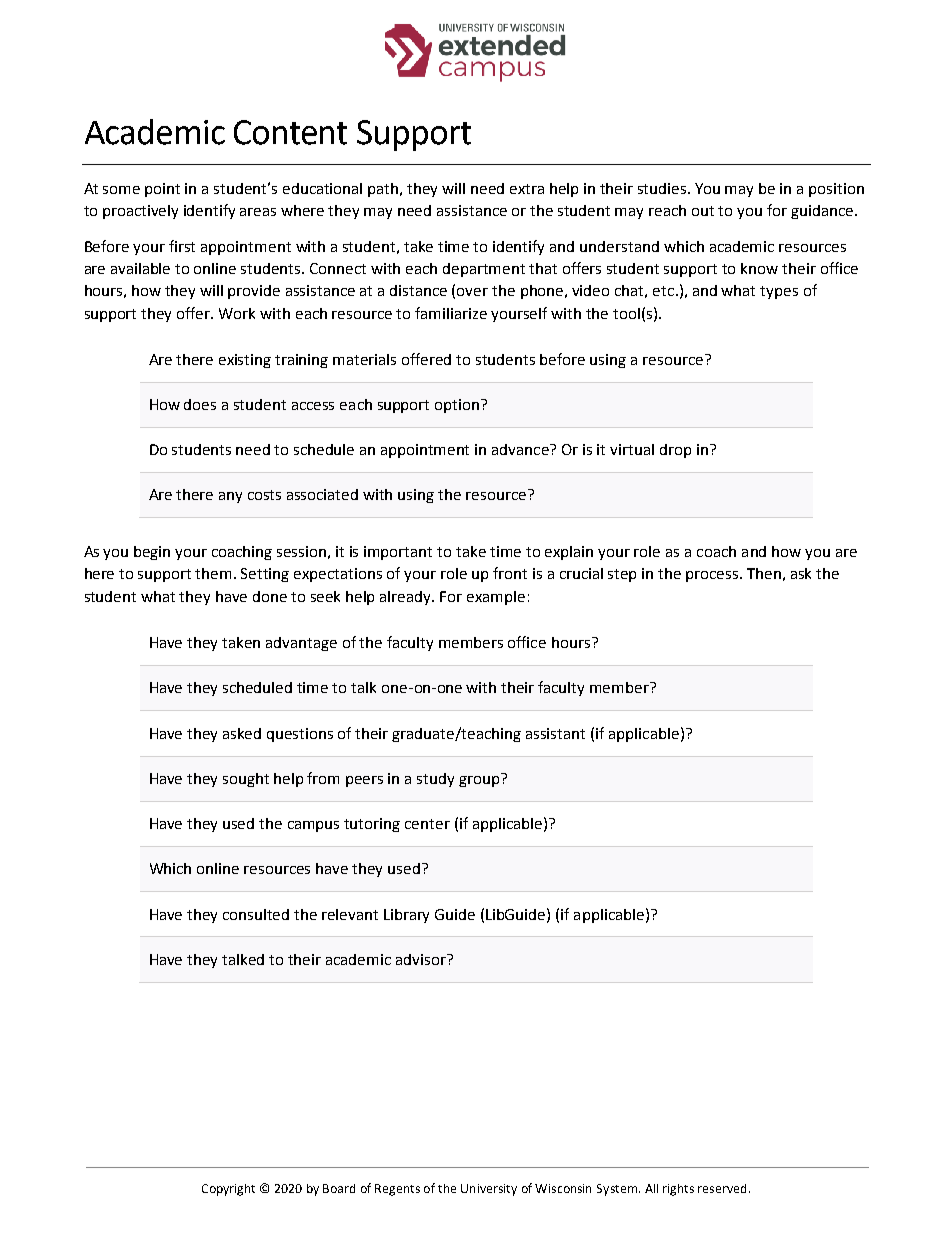  What do you see at coordinates (555, 733) in the page?
I see `assistant` at bounding box center [555, 733].
